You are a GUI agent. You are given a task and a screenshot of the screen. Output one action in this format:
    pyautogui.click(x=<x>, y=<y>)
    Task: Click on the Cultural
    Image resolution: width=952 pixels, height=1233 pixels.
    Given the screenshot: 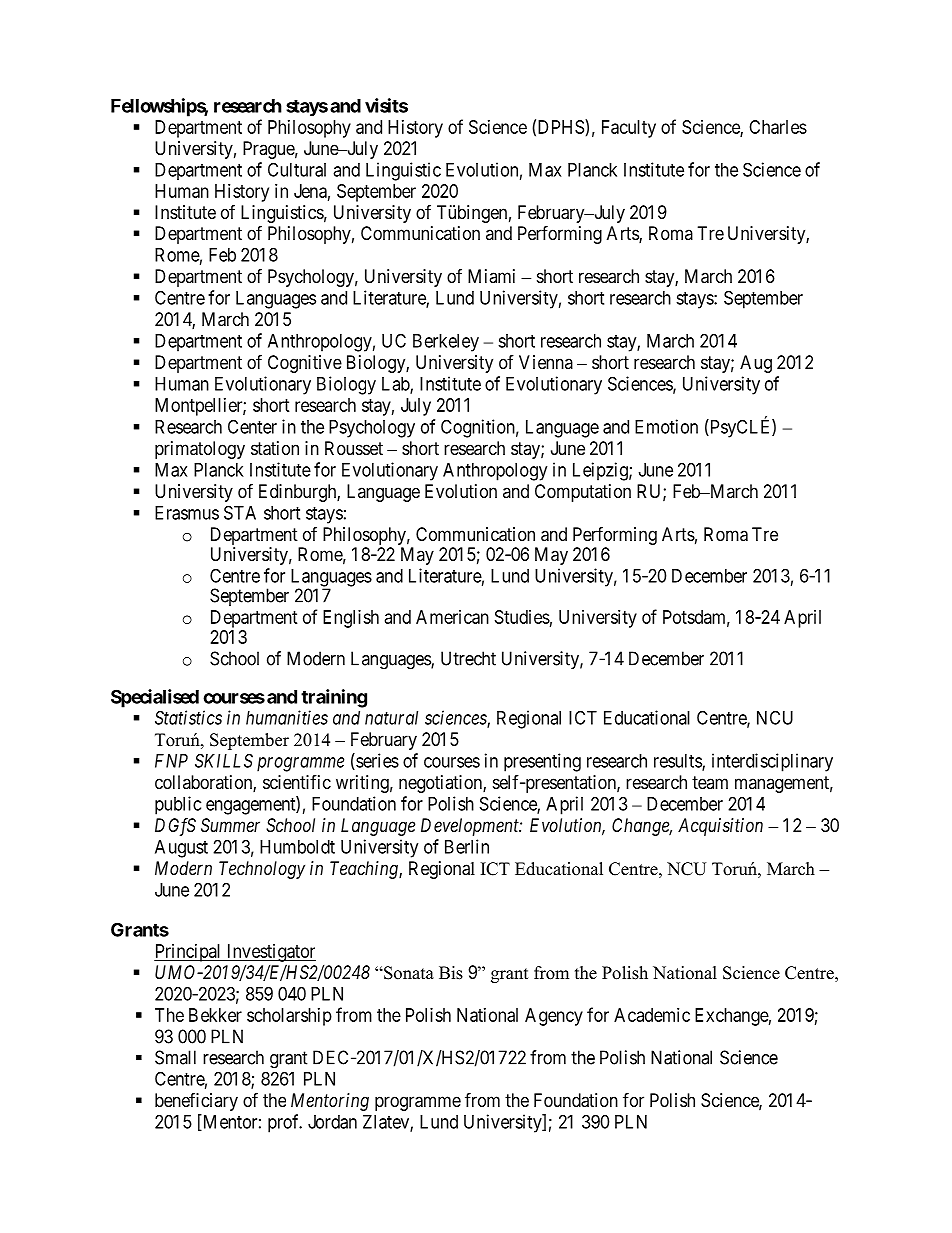 What is the action you would take?
    pyautogui.click(x=297, y=169)
